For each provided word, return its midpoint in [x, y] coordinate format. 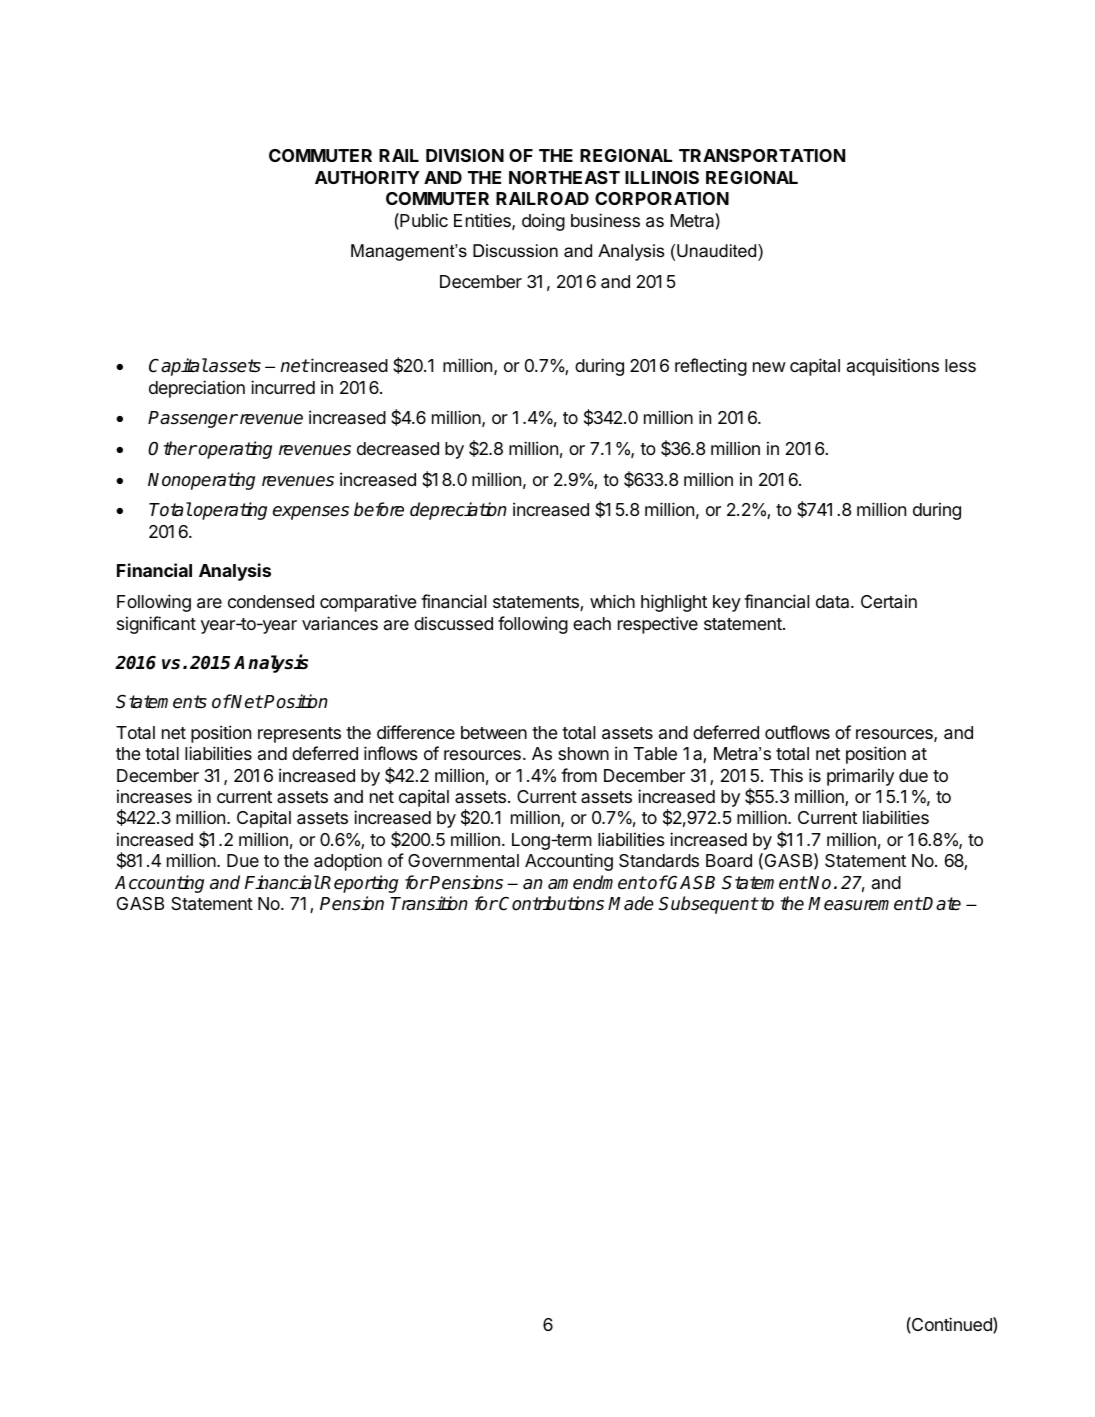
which [612, 601]
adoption [348, 862]
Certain [889, 601]
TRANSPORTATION [762, 155]
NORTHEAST [564, 177]
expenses [311, 513]
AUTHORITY [367, 177]
